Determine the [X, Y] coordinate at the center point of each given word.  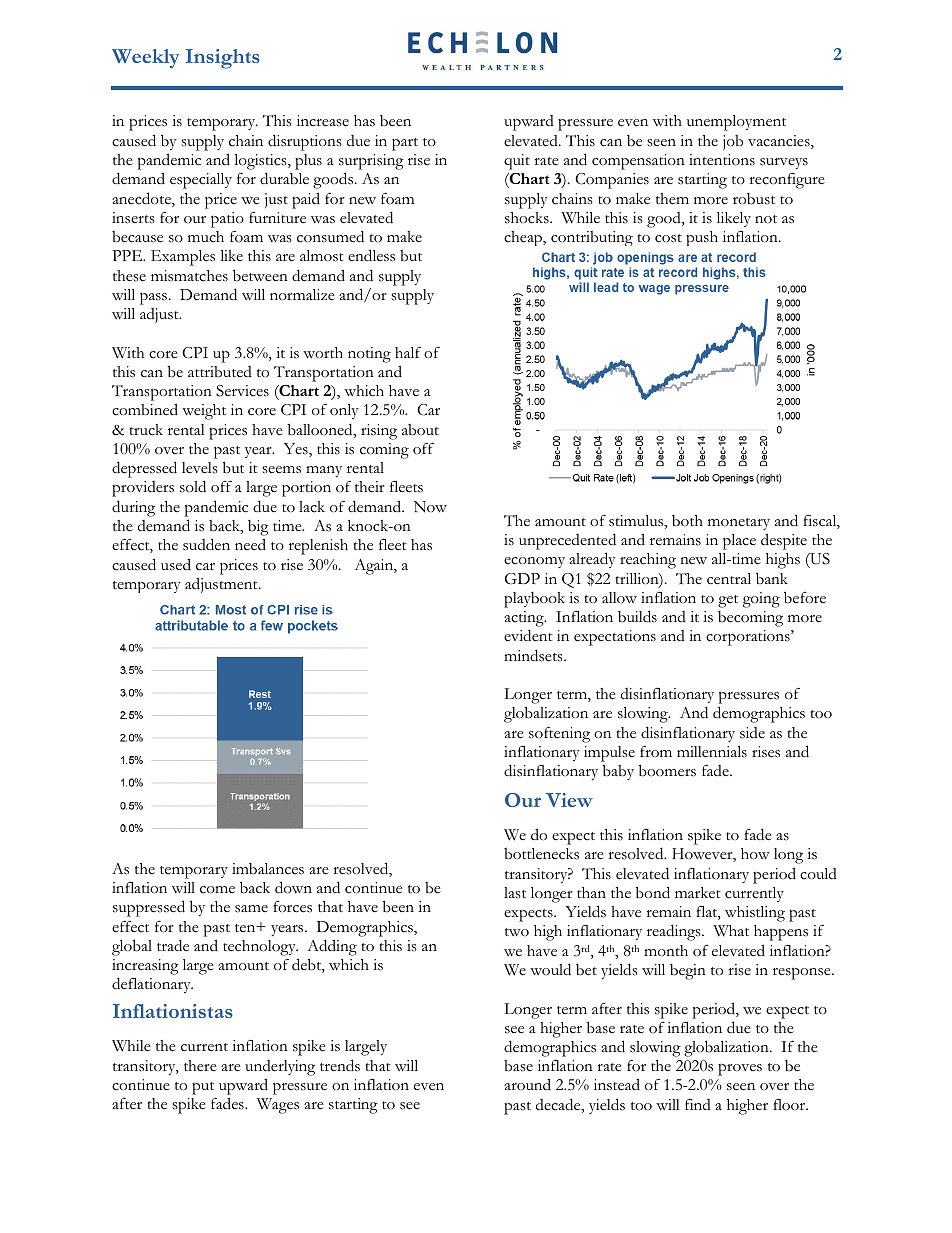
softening [559, 735]
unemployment [736, 123]
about [420, 430]
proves [740, 1070]
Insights [223, 59]
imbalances [268, 869]
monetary [739, 524]
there [200, 1066]
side [752, 733]
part [405, 144]
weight [204, 412]
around [527, 1084]
